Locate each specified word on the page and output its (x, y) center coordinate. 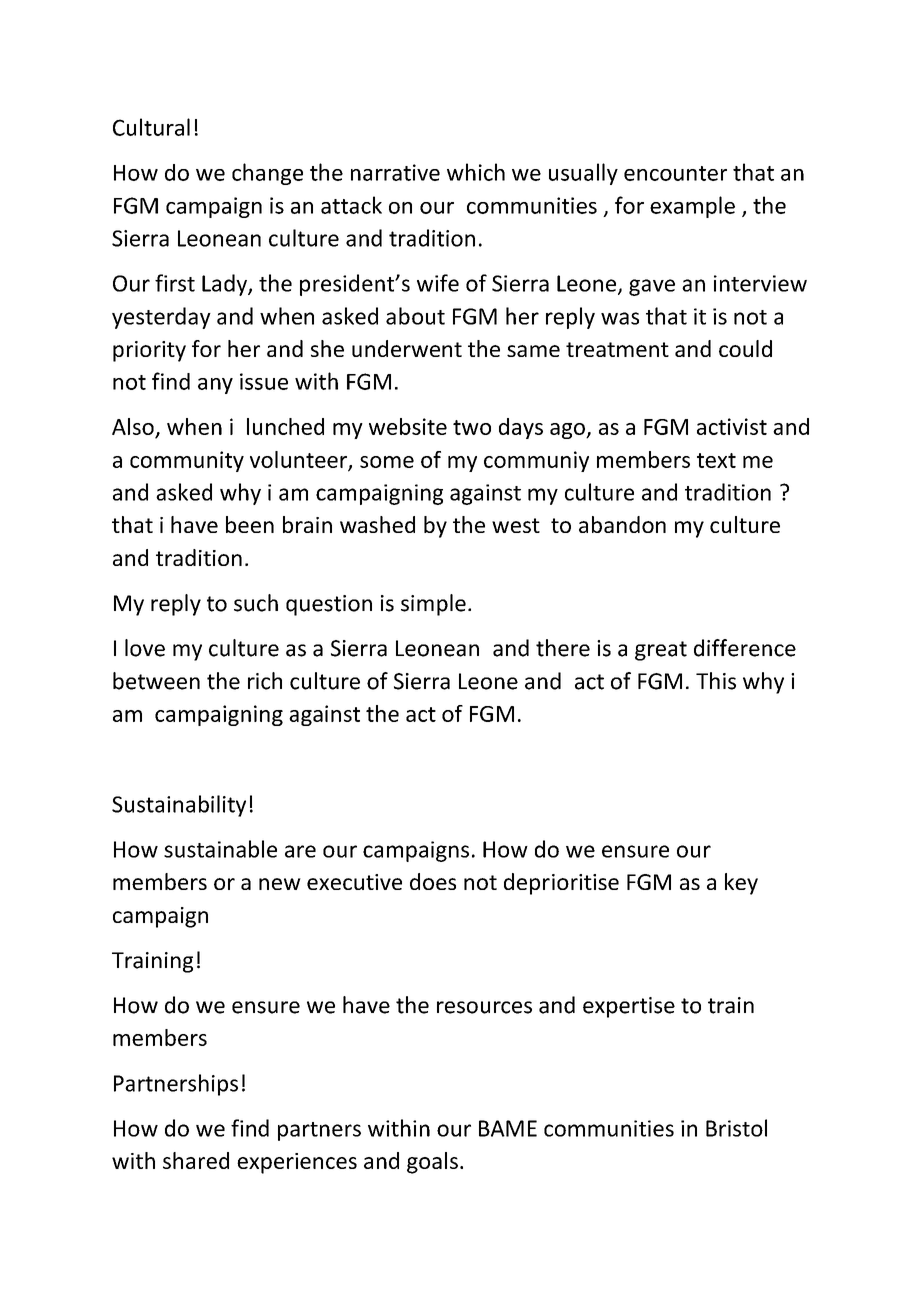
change (267, 174)
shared (196, 1160)
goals (432, 1163)
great (661, 651)
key (741, 884)
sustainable (220, 849)
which (476, 172)
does (433, 881)
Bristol (736, 1128)
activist (732, 426)
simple (433, 605)
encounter (675, 173)
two (472, 427)
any (215, 386)
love (145, 648)
